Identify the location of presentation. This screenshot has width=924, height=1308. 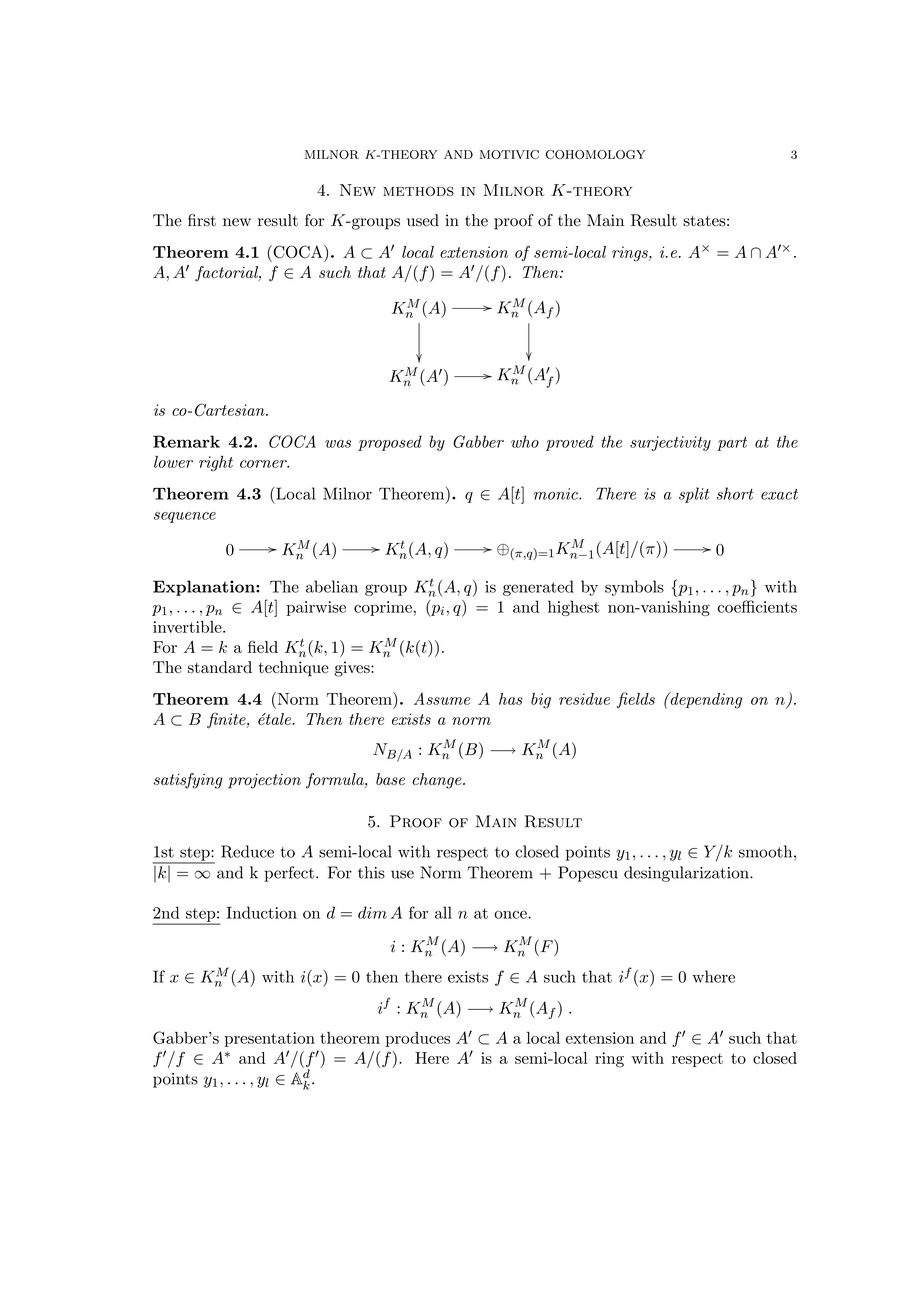
(269, 1039).
